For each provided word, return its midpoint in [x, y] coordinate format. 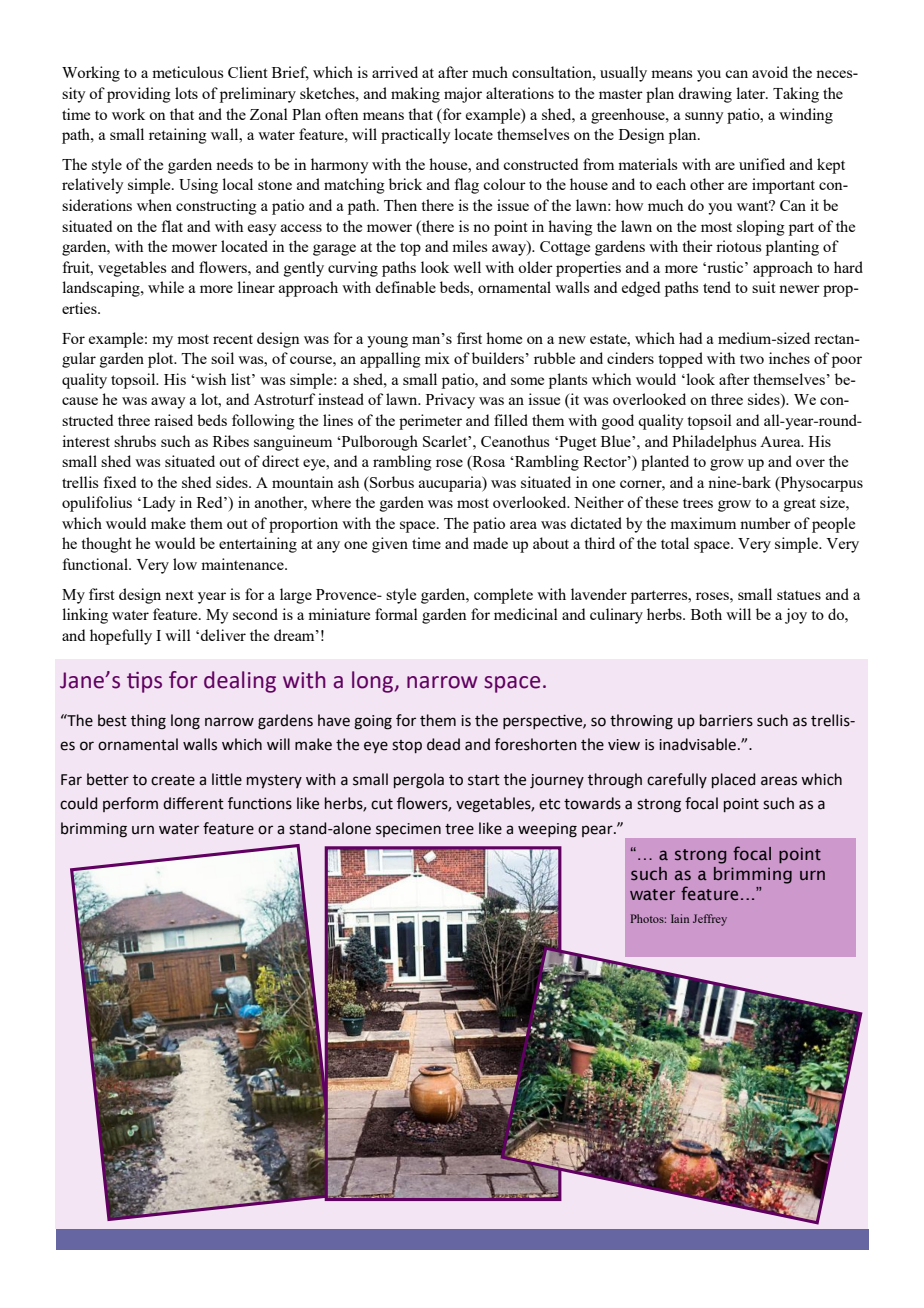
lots [186, 93]
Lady [158, 504]
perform [130, 804]
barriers [726, 720]
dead [443, 744]
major [463, 95]
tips [144, 682]
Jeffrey [710, 920]
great [800, 505]
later [752, 93]
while [166, 287]
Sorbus [391, 482]
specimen [408, 830]
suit [764, 287]
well [467, 267]
